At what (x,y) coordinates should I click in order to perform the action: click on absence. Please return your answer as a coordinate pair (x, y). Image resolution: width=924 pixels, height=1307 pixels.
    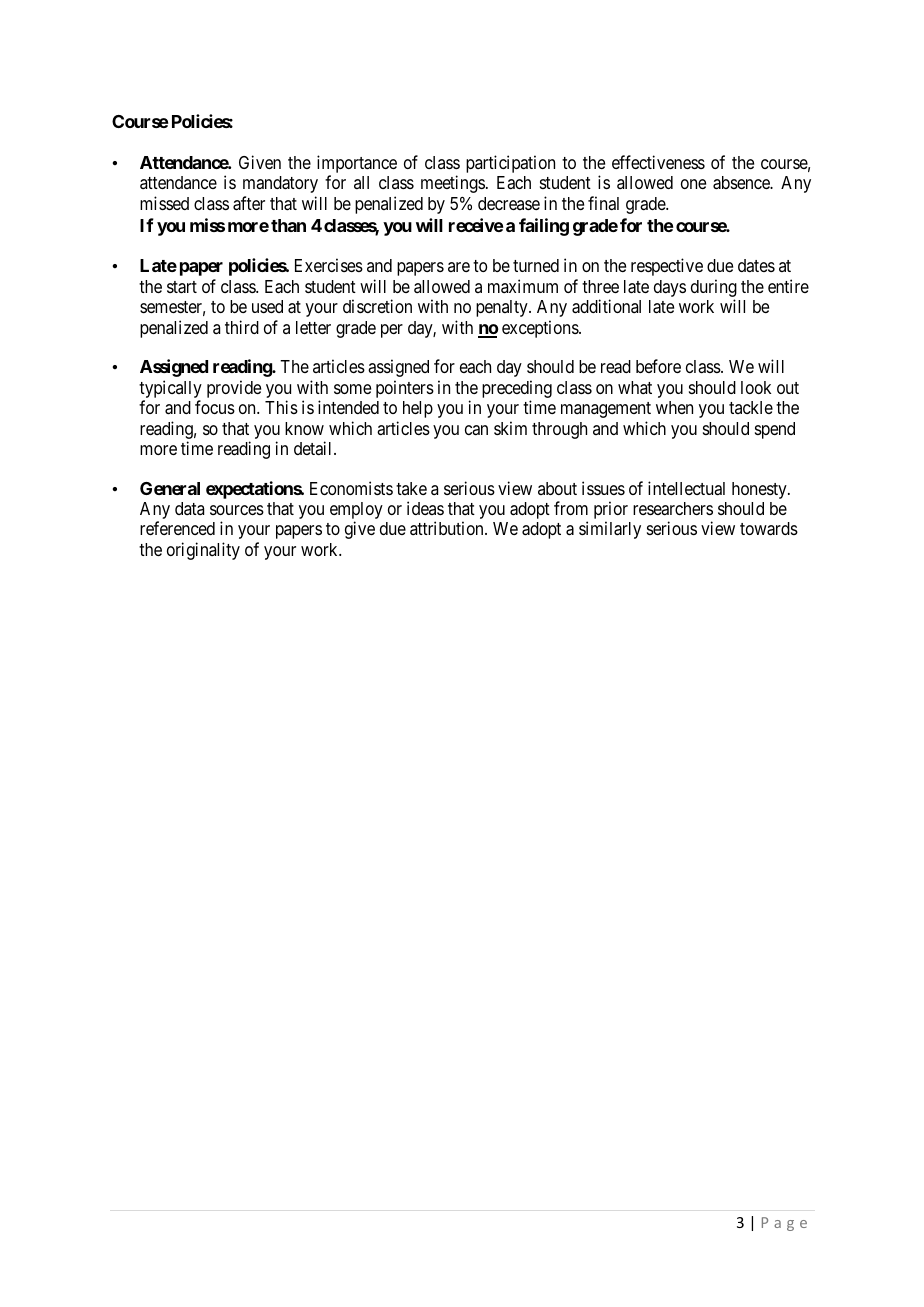
    Looking at the image, I should click on (742, 183).
